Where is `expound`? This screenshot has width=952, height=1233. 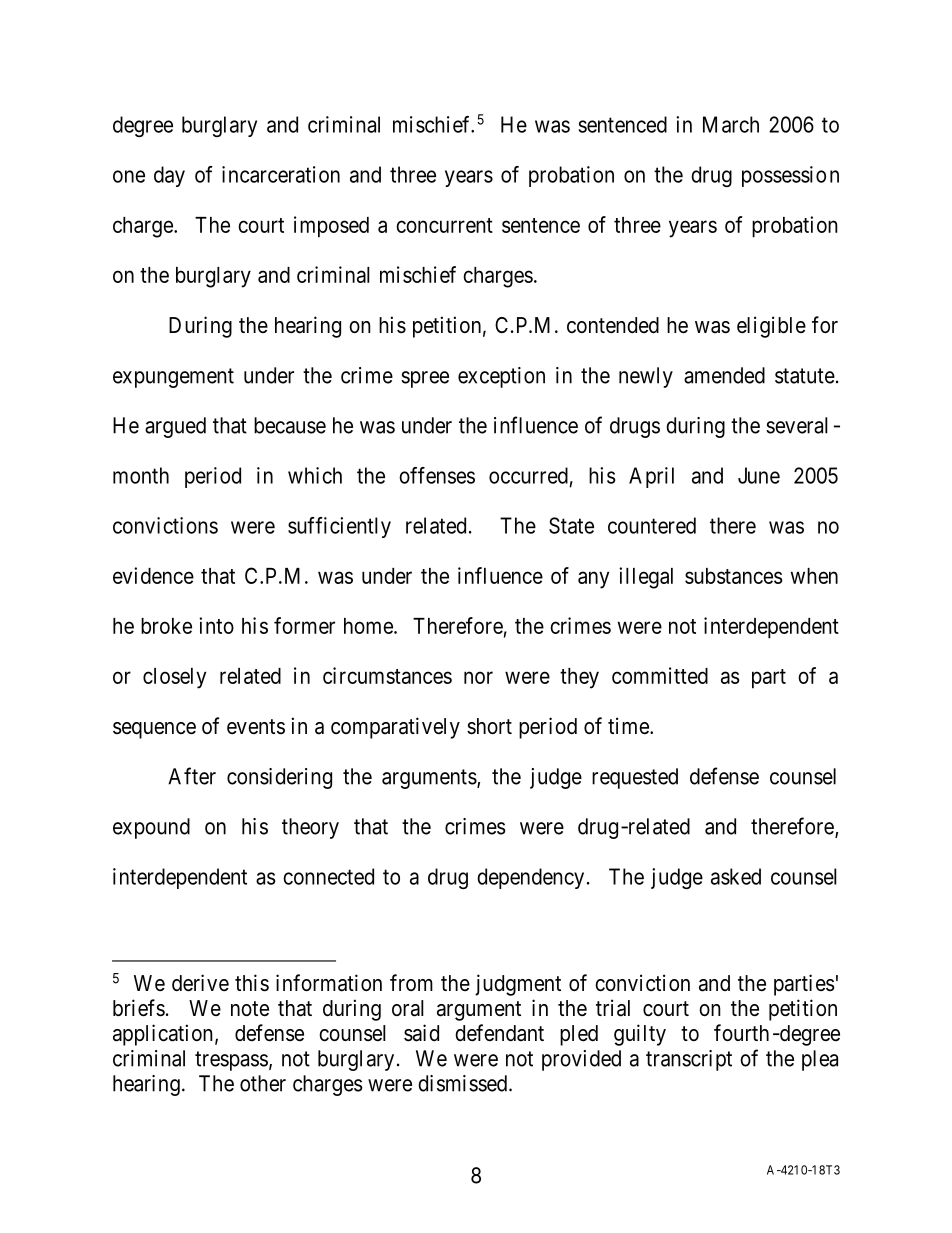 expound is located at coordinates (151, 828).
